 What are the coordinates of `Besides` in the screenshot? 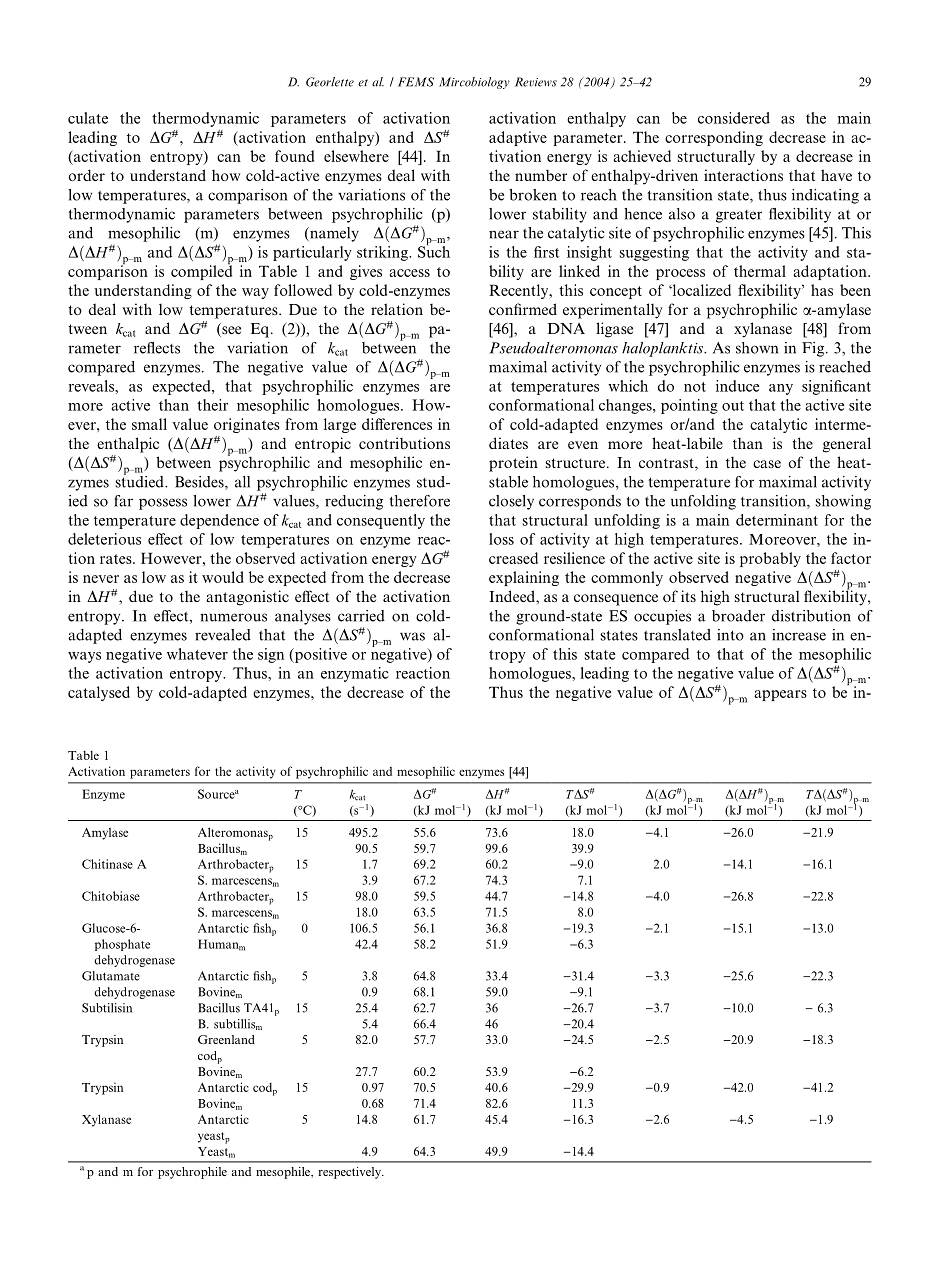 It's located at (200, 483).
